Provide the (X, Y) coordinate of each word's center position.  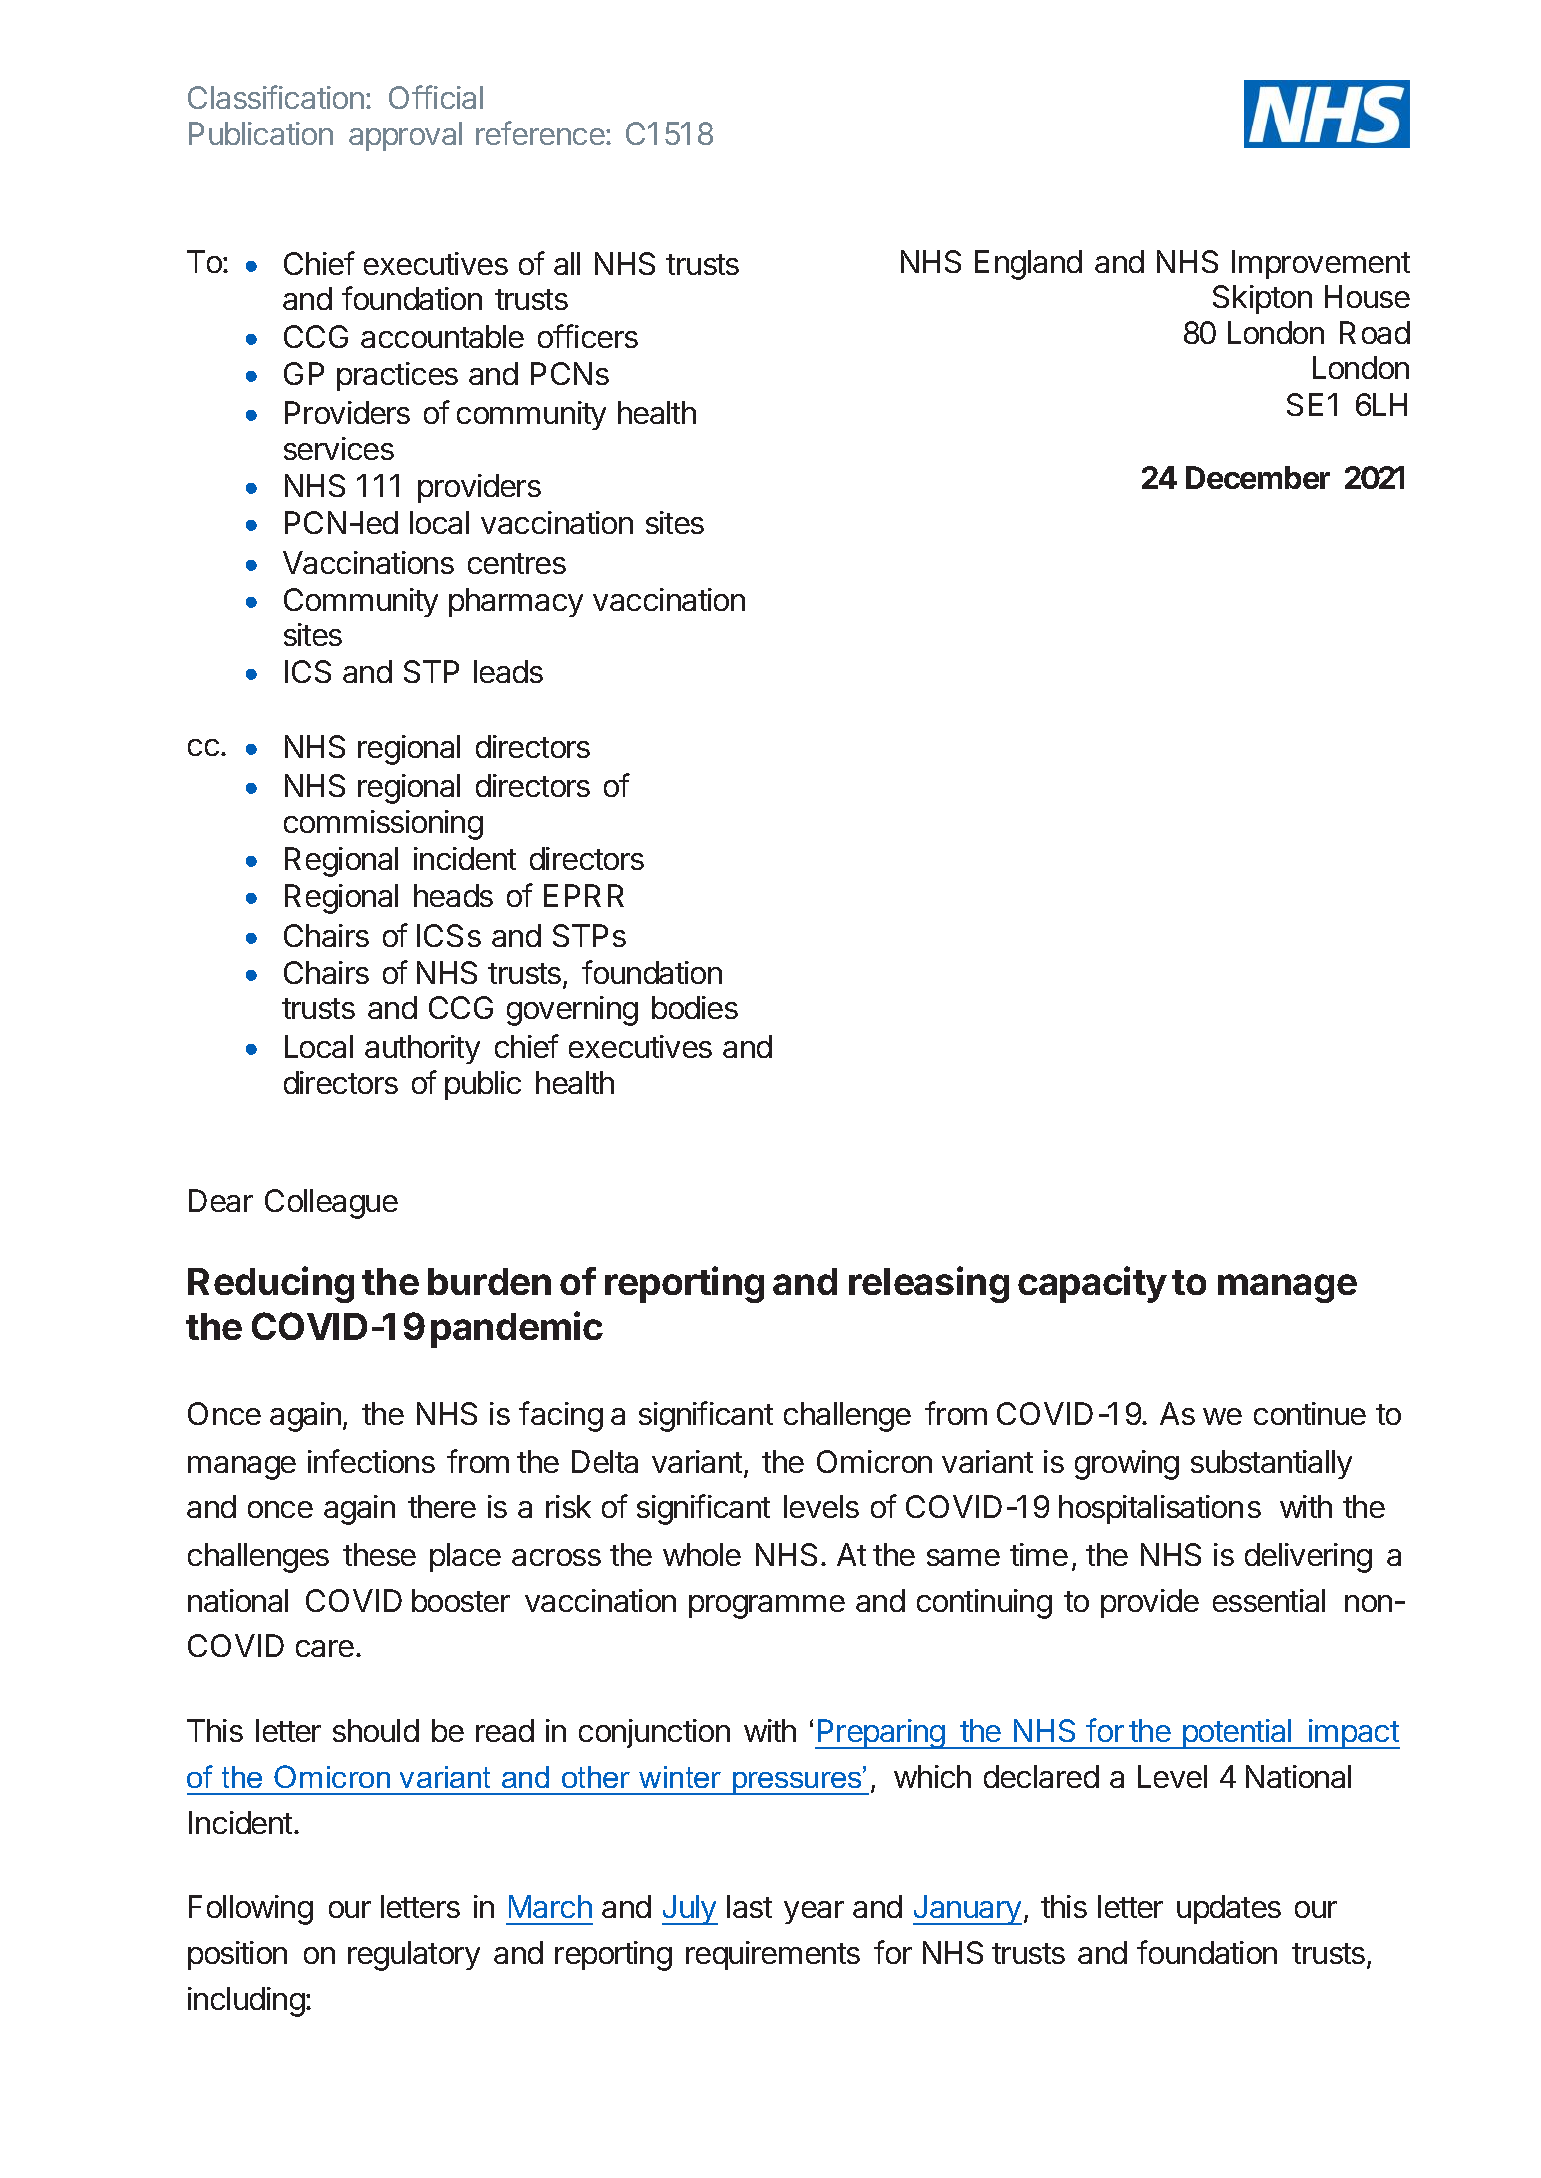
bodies (695, 1007)
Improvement (1321, 264)
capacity (1092, 1284)
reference (541, 133)
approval (405, 136)
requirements (773, 1955)
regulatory (414, 1956)
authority (422, 1049)
